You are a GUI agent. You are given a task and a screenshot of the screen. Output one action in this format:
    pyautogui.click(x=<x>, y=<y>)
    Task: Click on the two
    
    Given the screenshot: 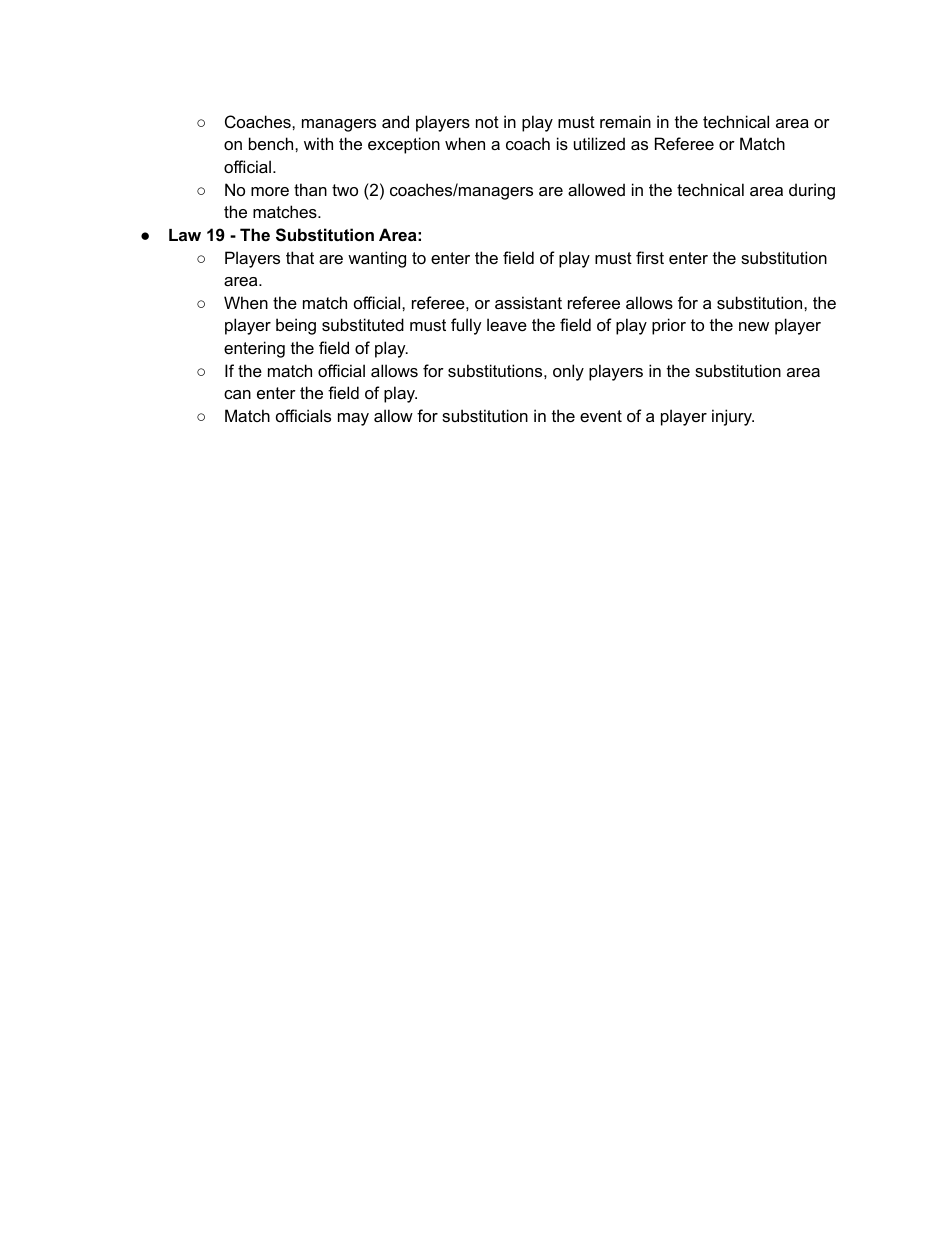 What is the action you would take?
    pyautogui.click(x=345, y=190)
